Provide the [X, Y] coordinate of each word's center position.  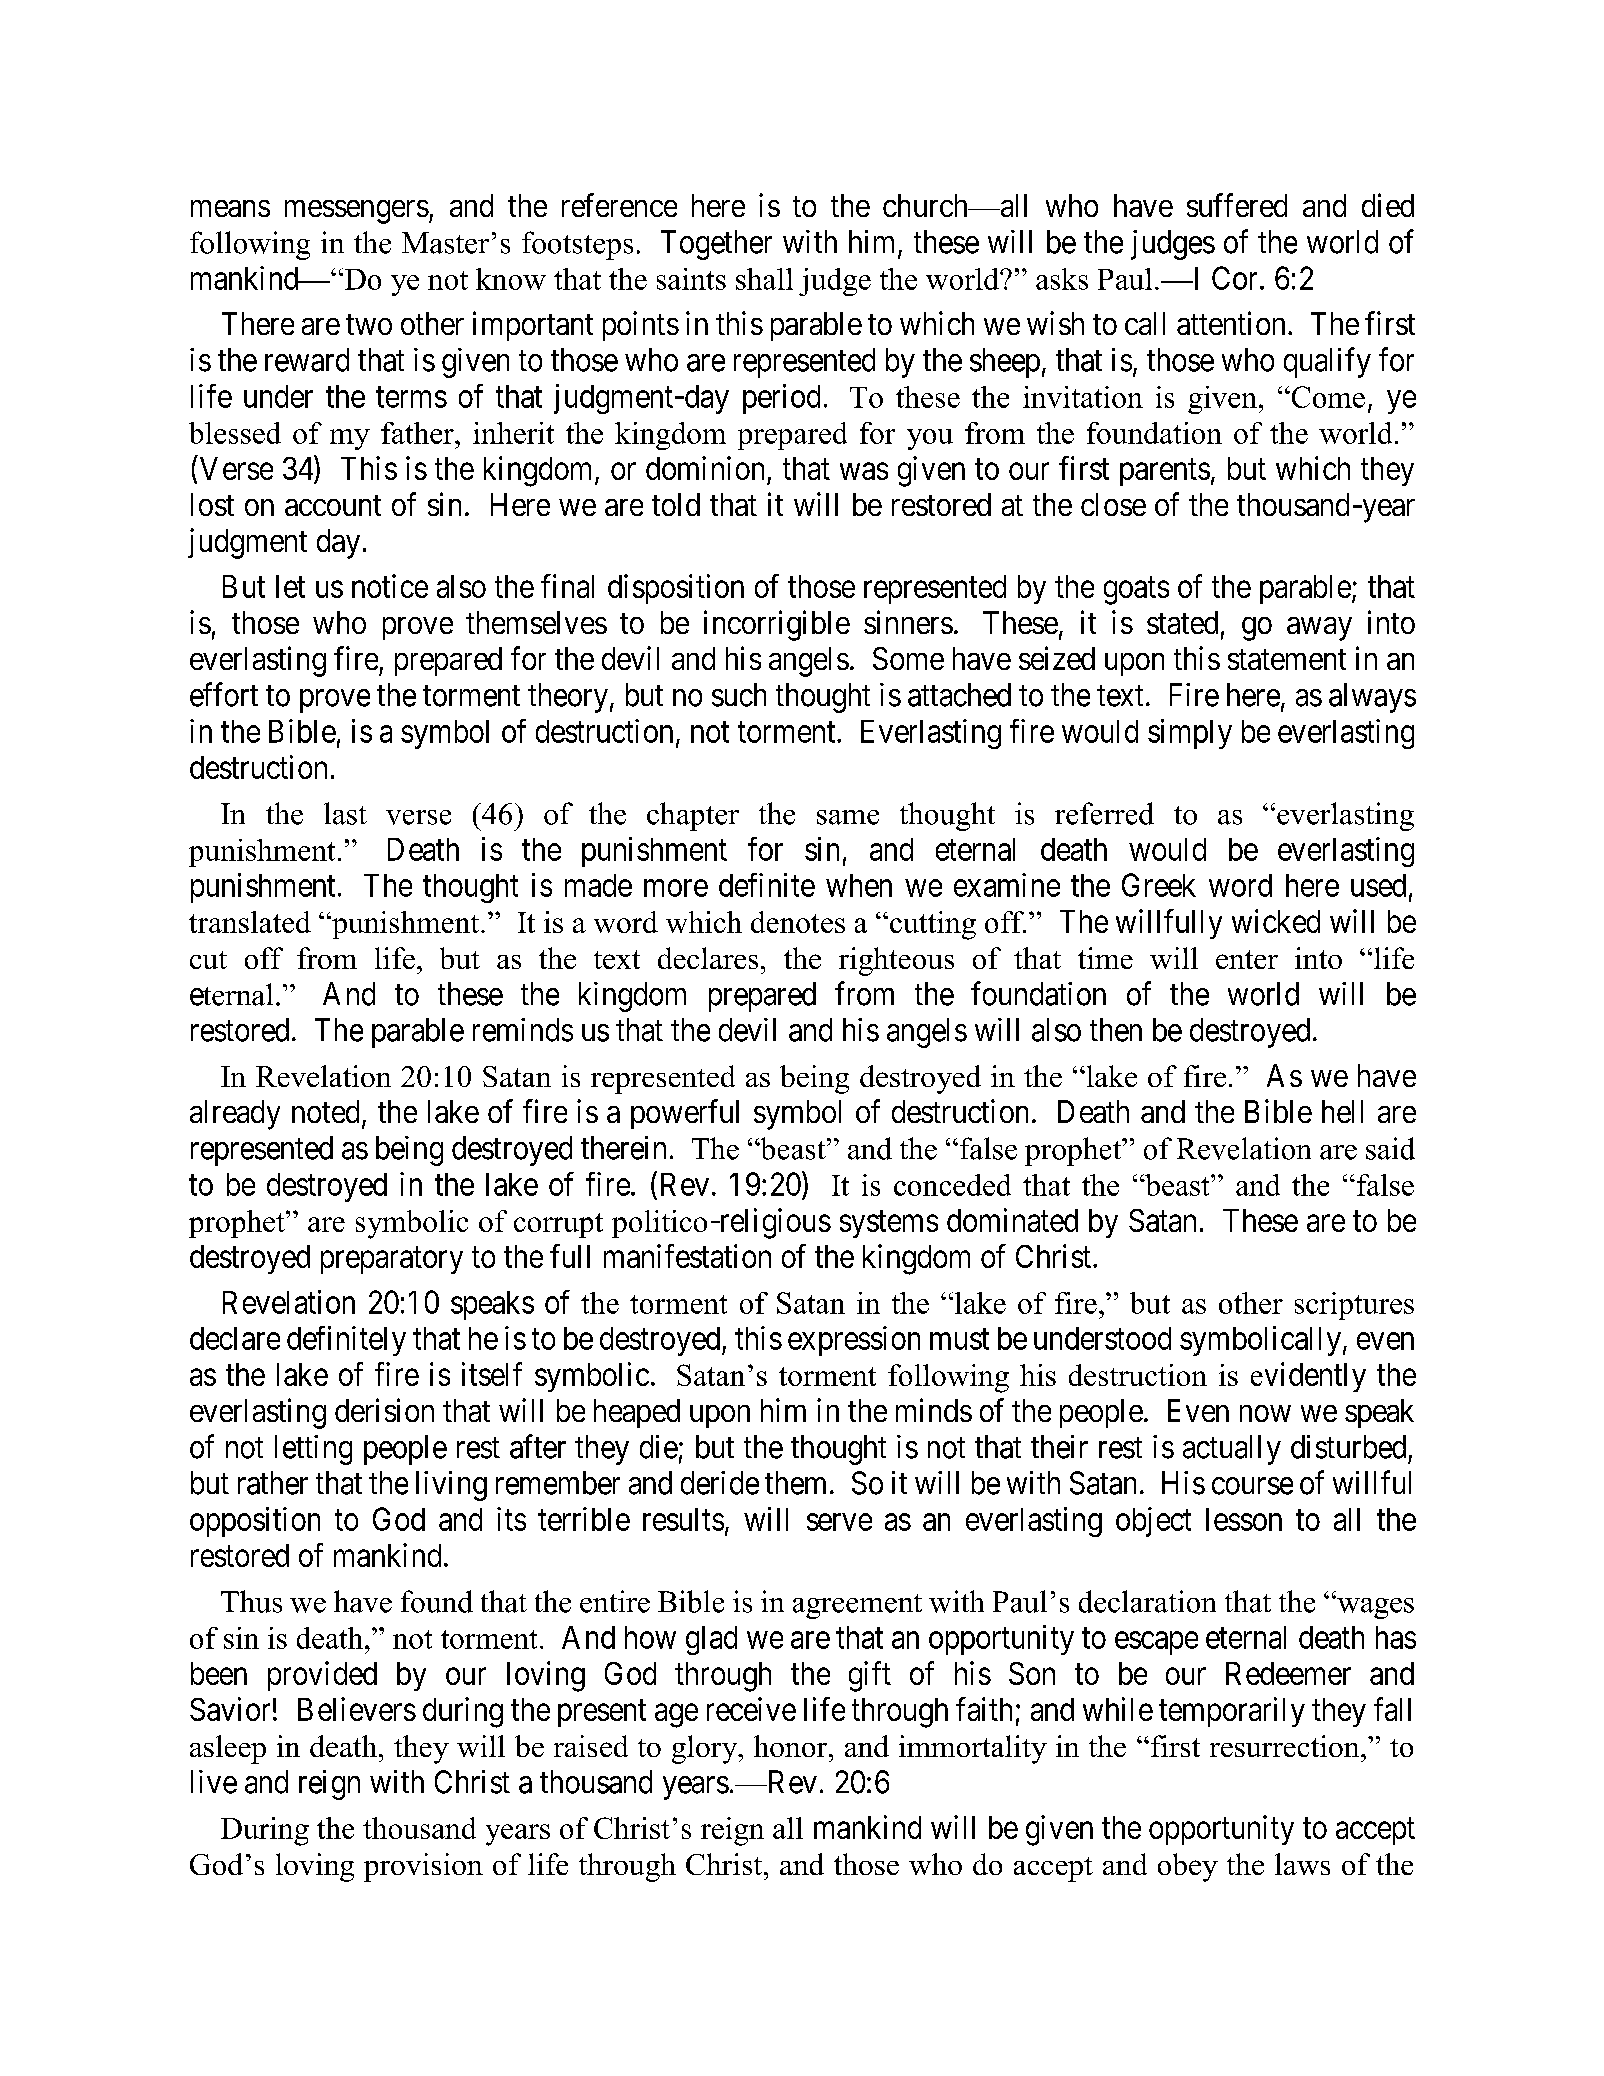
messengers [357, 212]
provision [423, 1867]
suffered [1237, 205]
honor [792, 1746]
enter [1247, 959]
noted [325, 1111]
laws [1302, 1864]
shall [764, 279]
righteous [896, 961]
